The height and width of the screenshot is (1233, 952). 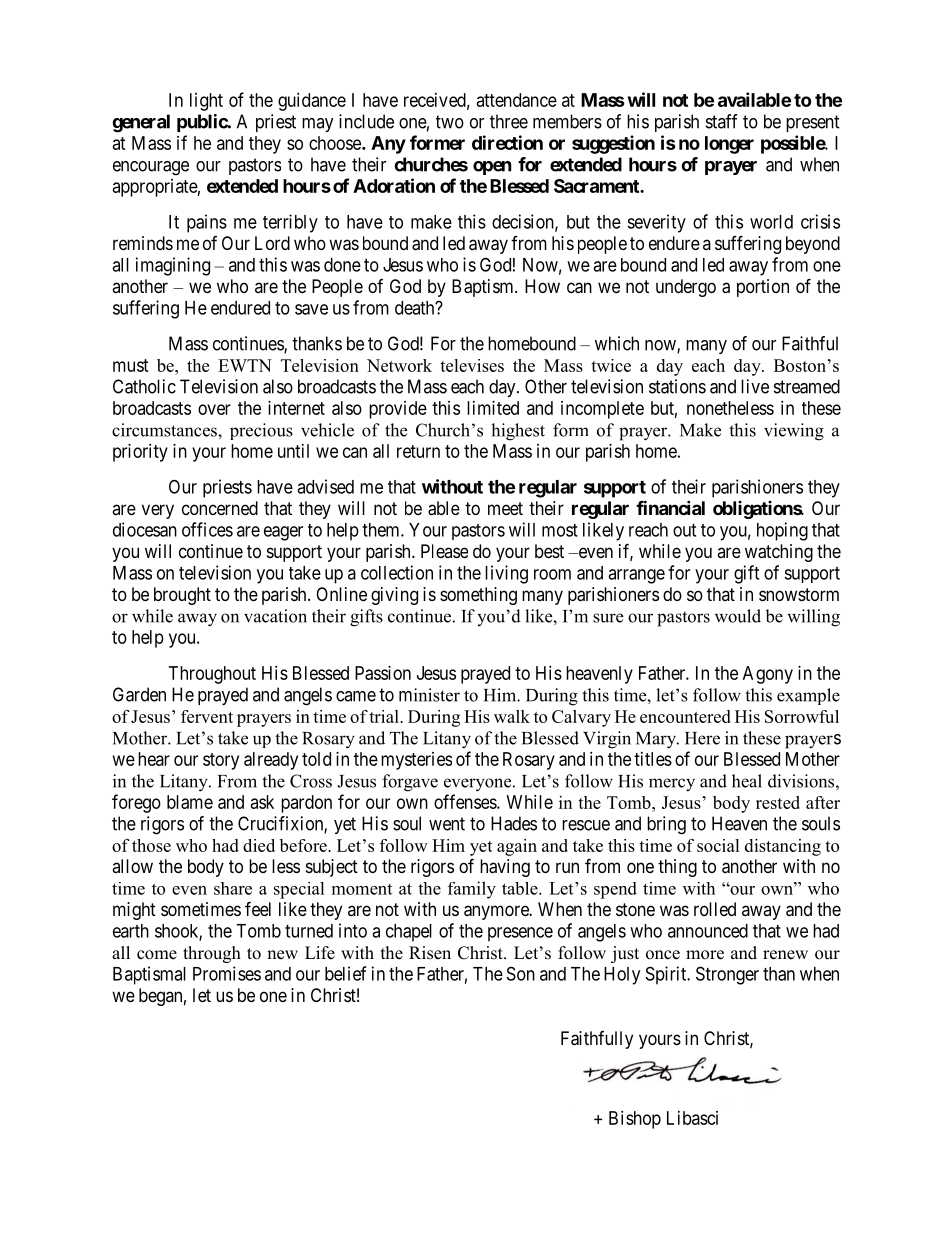 I want to click on Please, so click(x=444, y=551).
